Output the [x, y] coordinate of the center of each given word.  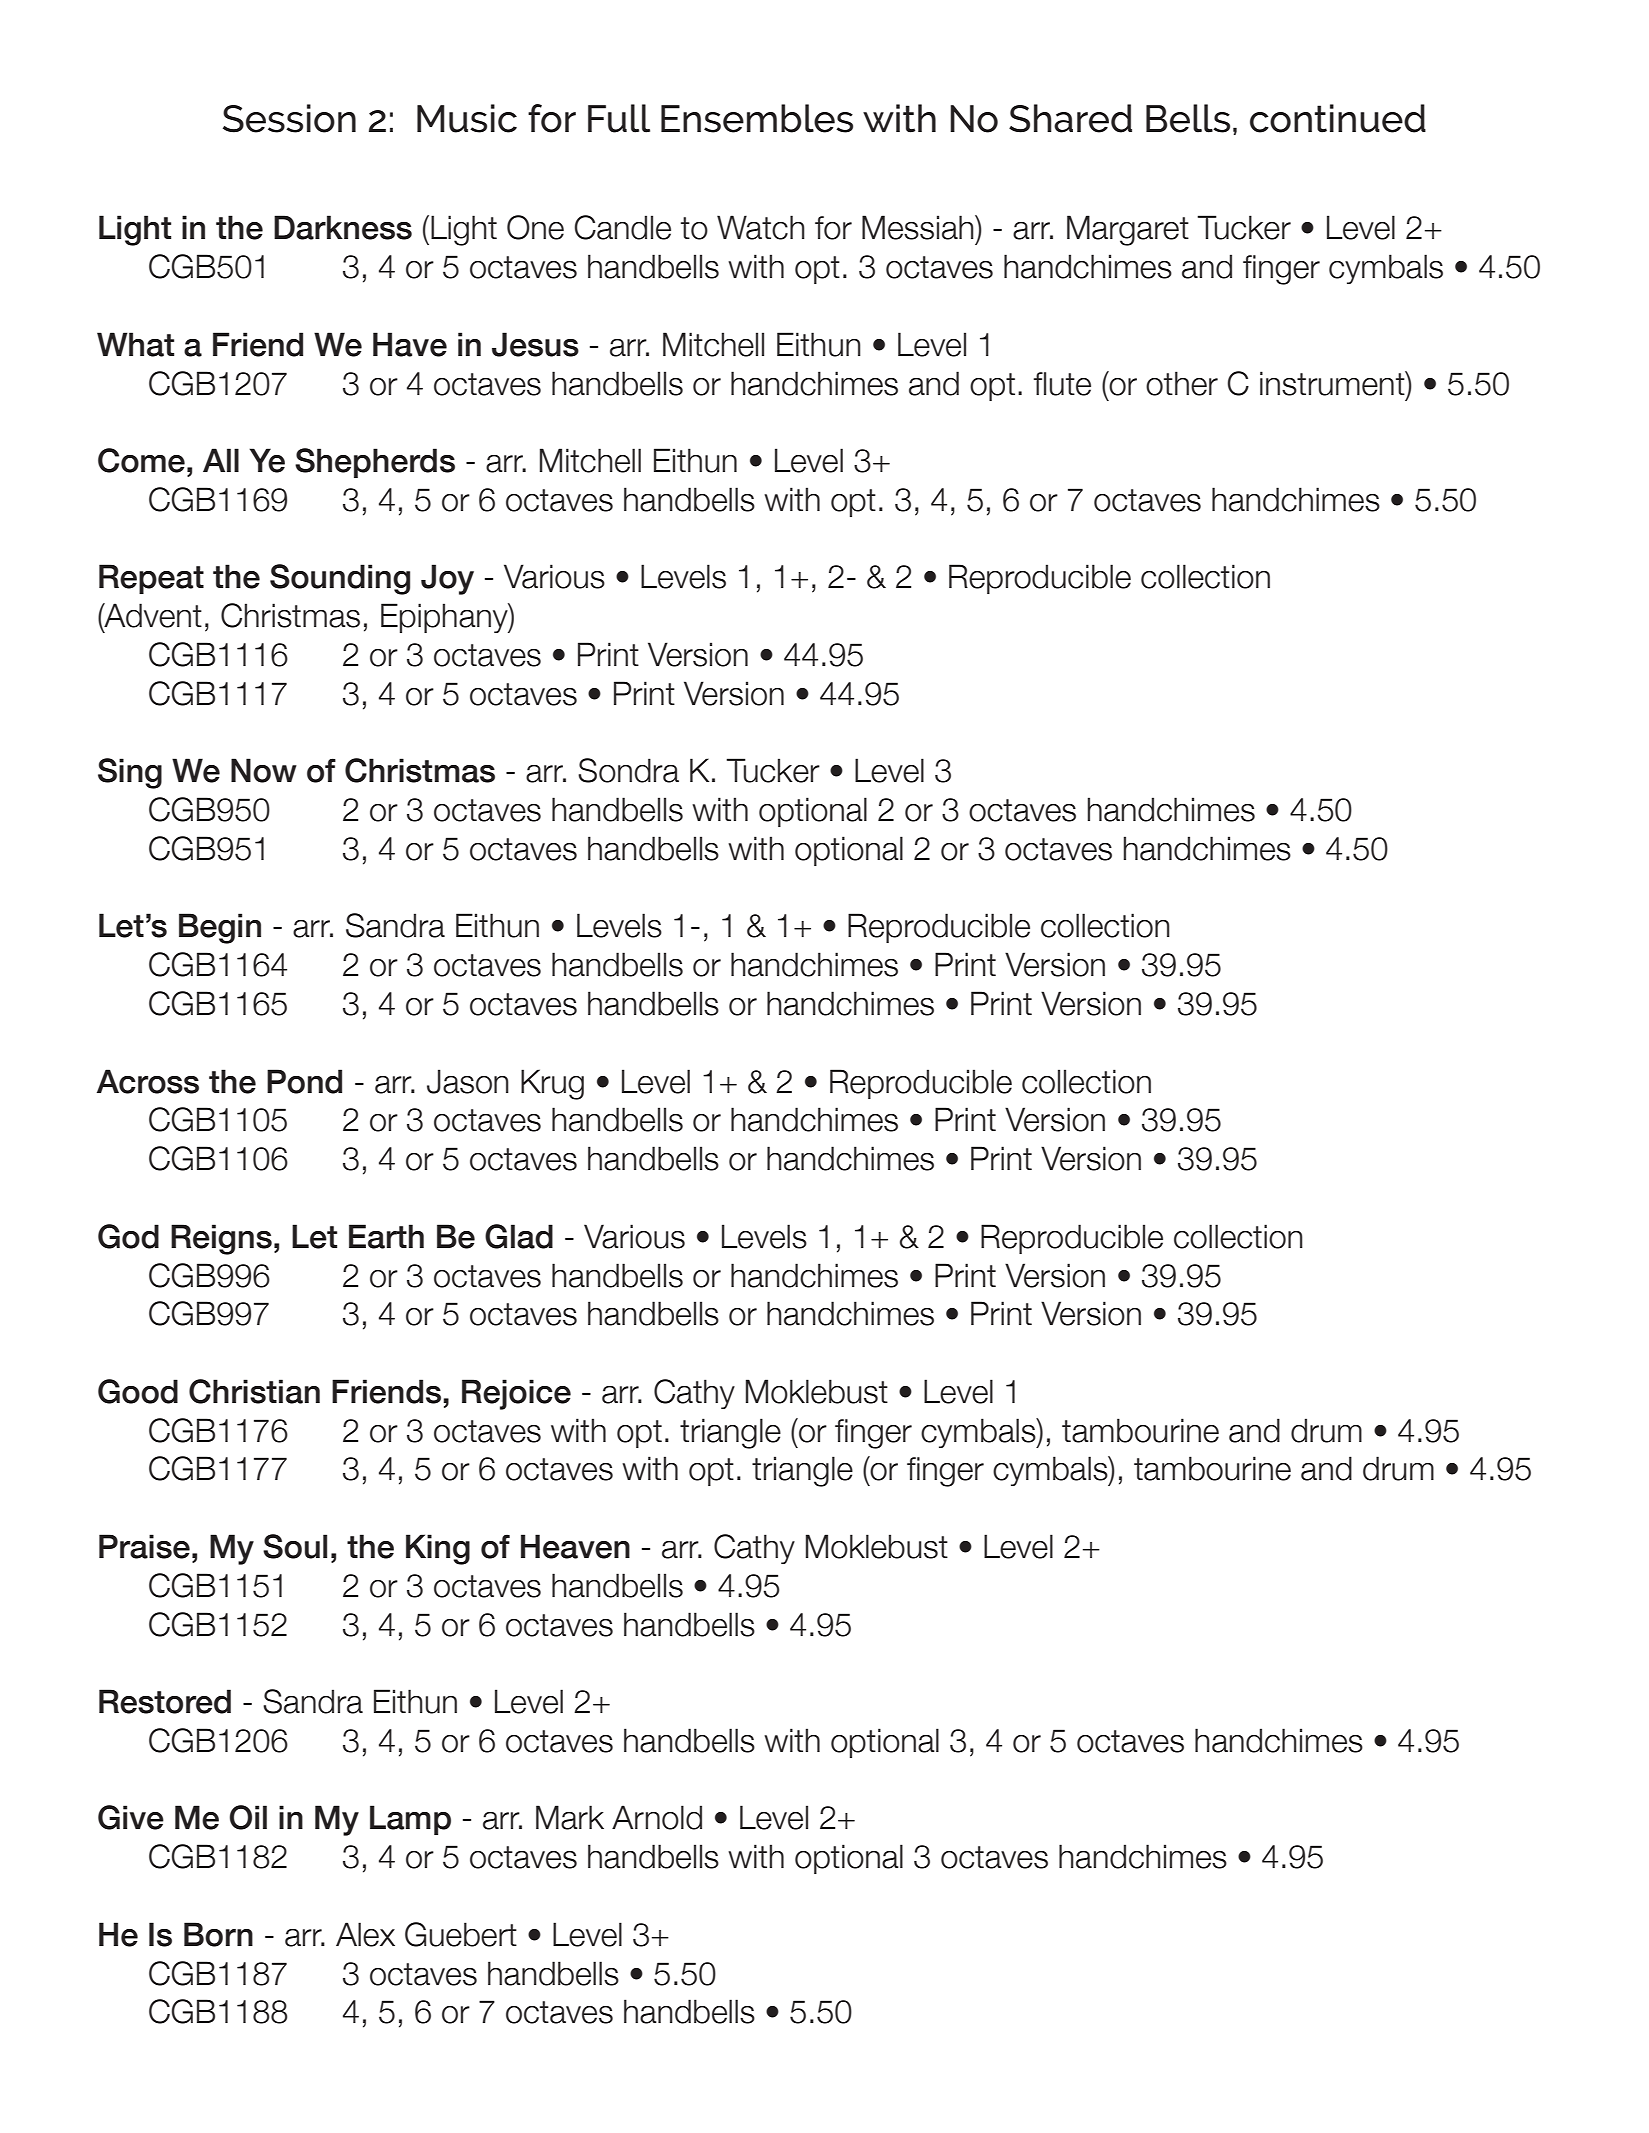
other [1182, 383]
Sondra [628, 770]
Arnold [657, 1817]
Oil [248, 1817]
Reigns [221, 1239]
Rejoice [516, 1394]
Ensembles [757, 118]
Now [264, 770]
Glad [519, 1236]
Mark [570, 1817]
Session [289, 118]
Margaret [1128, 230]
